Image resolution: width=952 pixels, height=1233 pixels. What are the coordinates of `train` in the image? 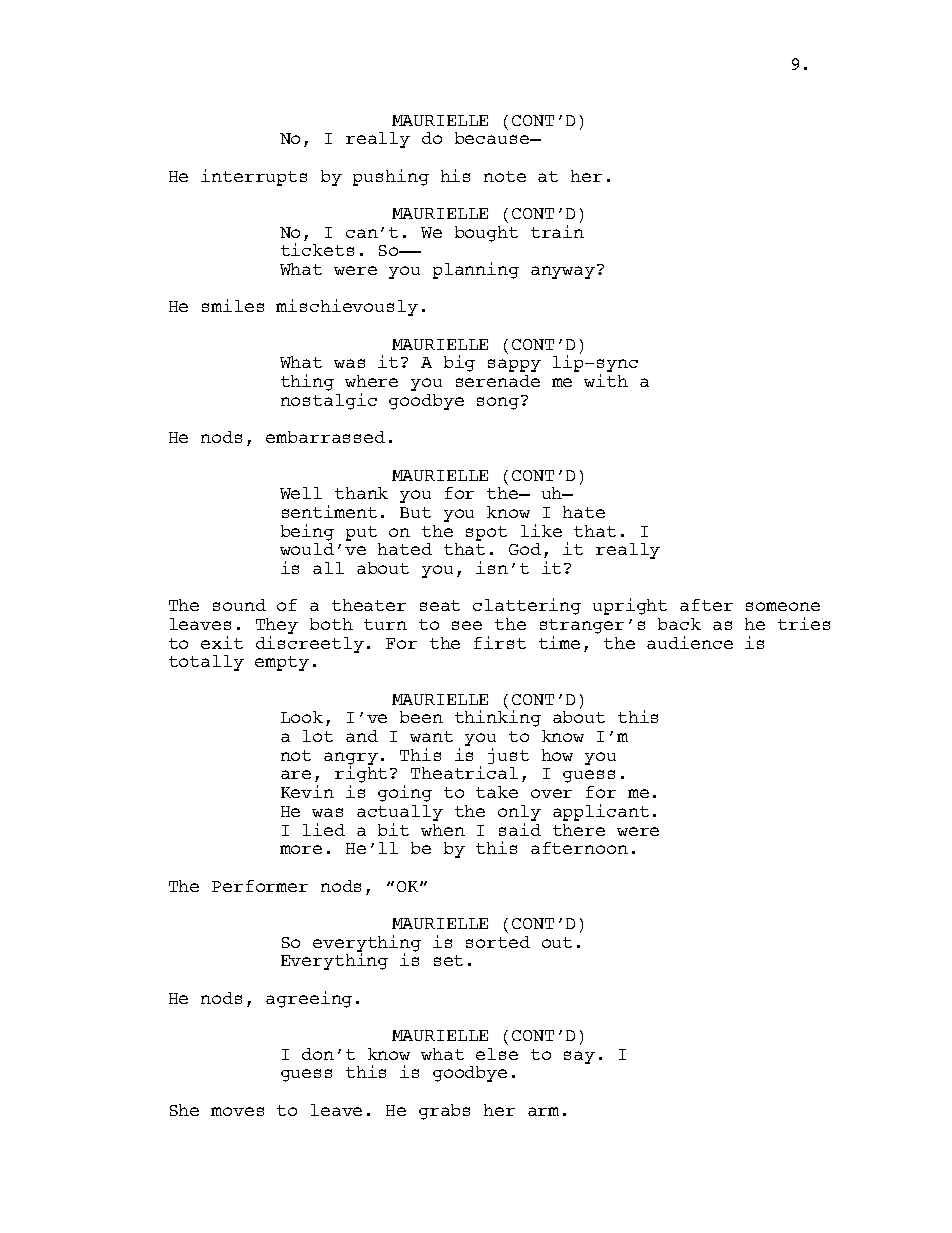 It's located at (557, 231).
